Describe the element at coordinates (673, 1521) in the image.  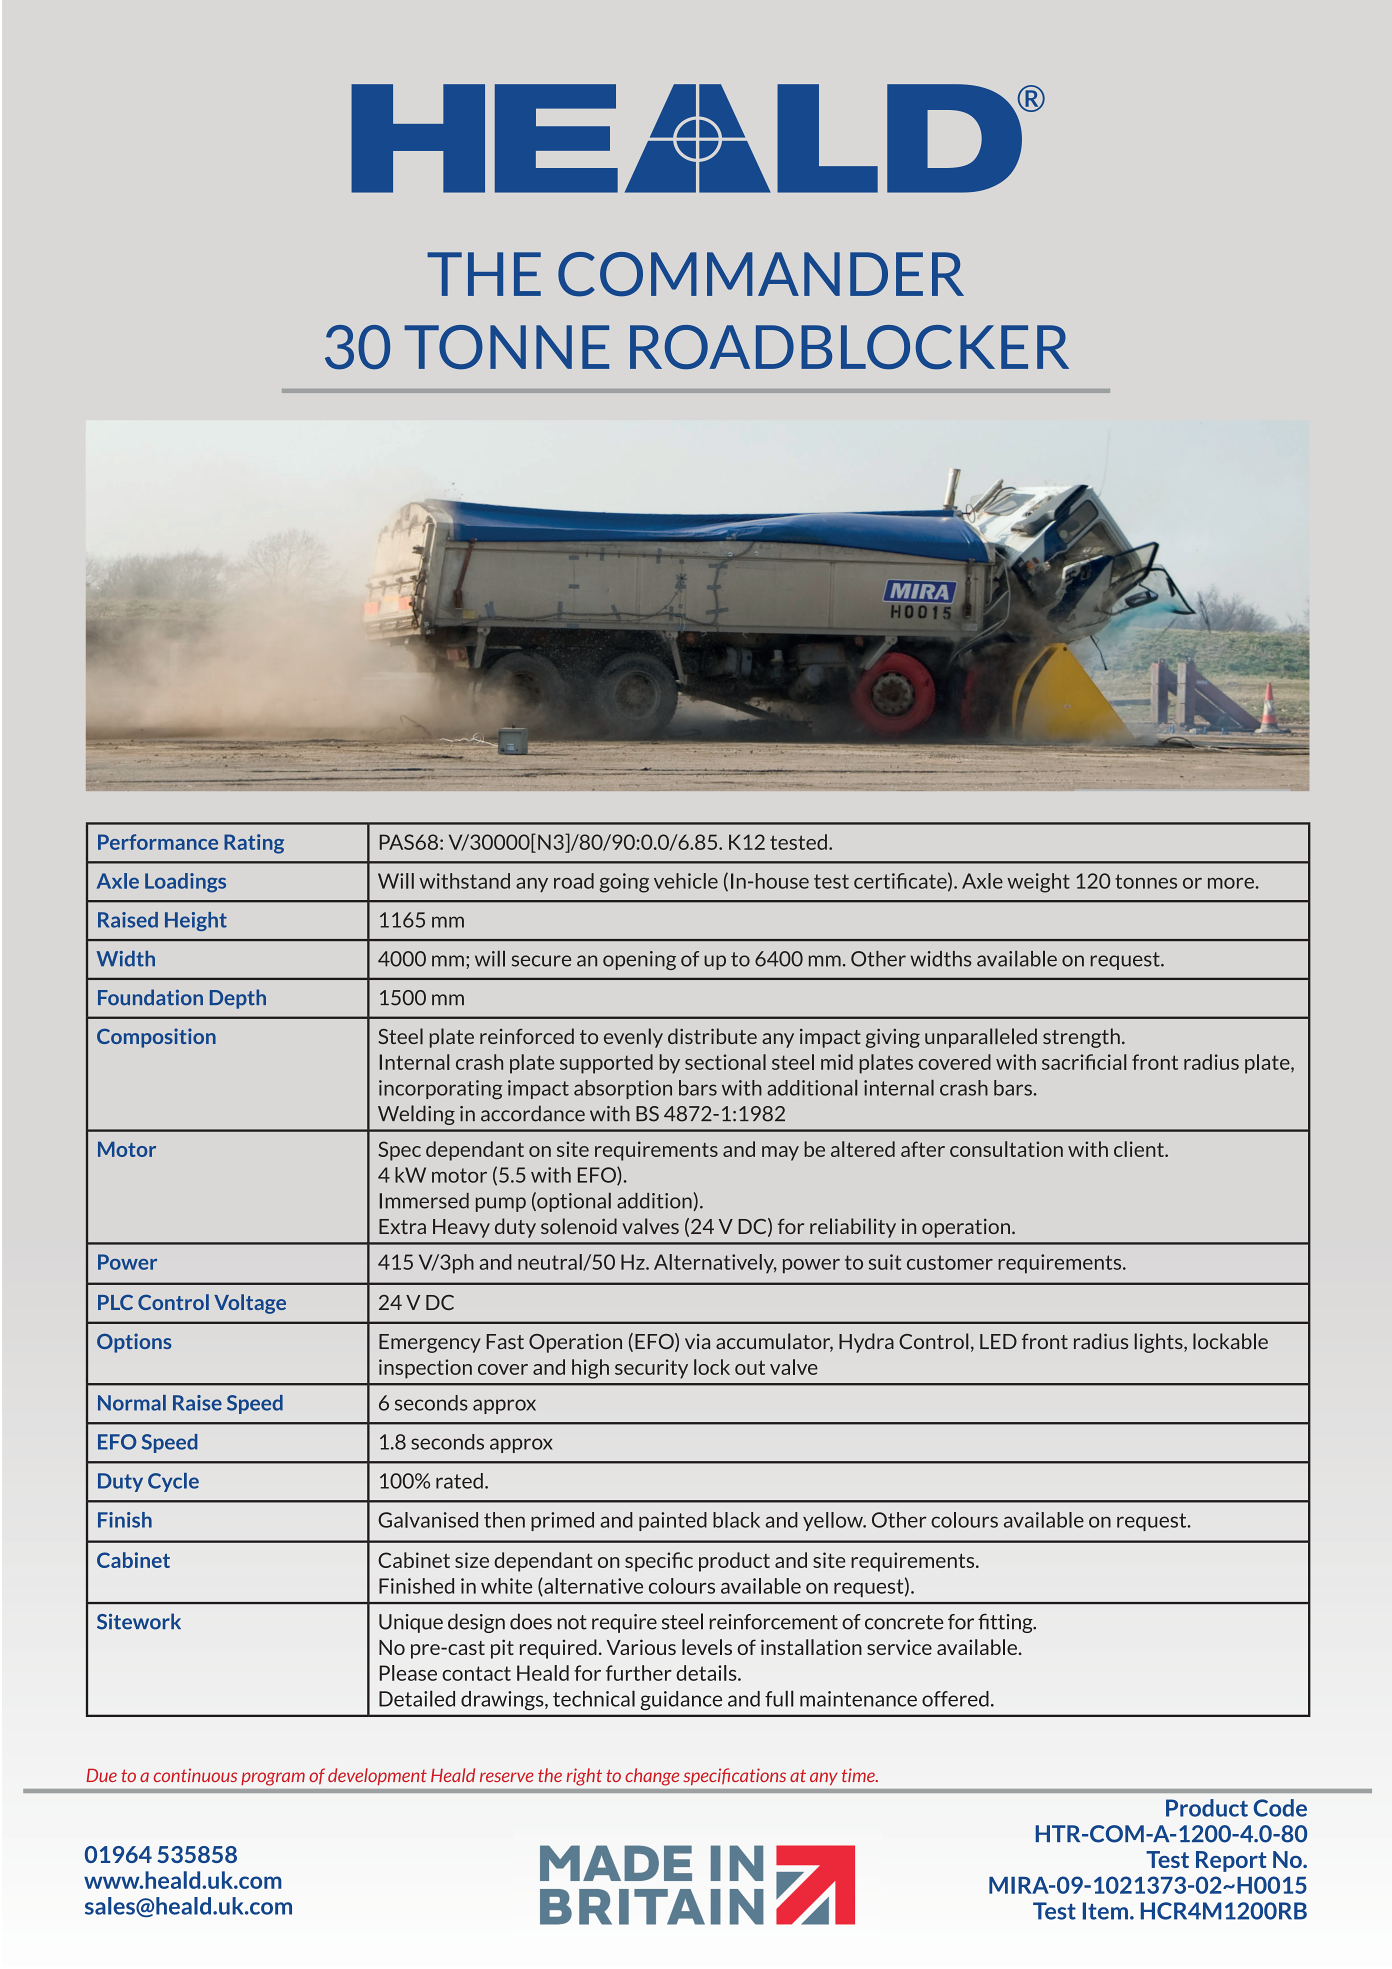
I see `painted` at that location.
